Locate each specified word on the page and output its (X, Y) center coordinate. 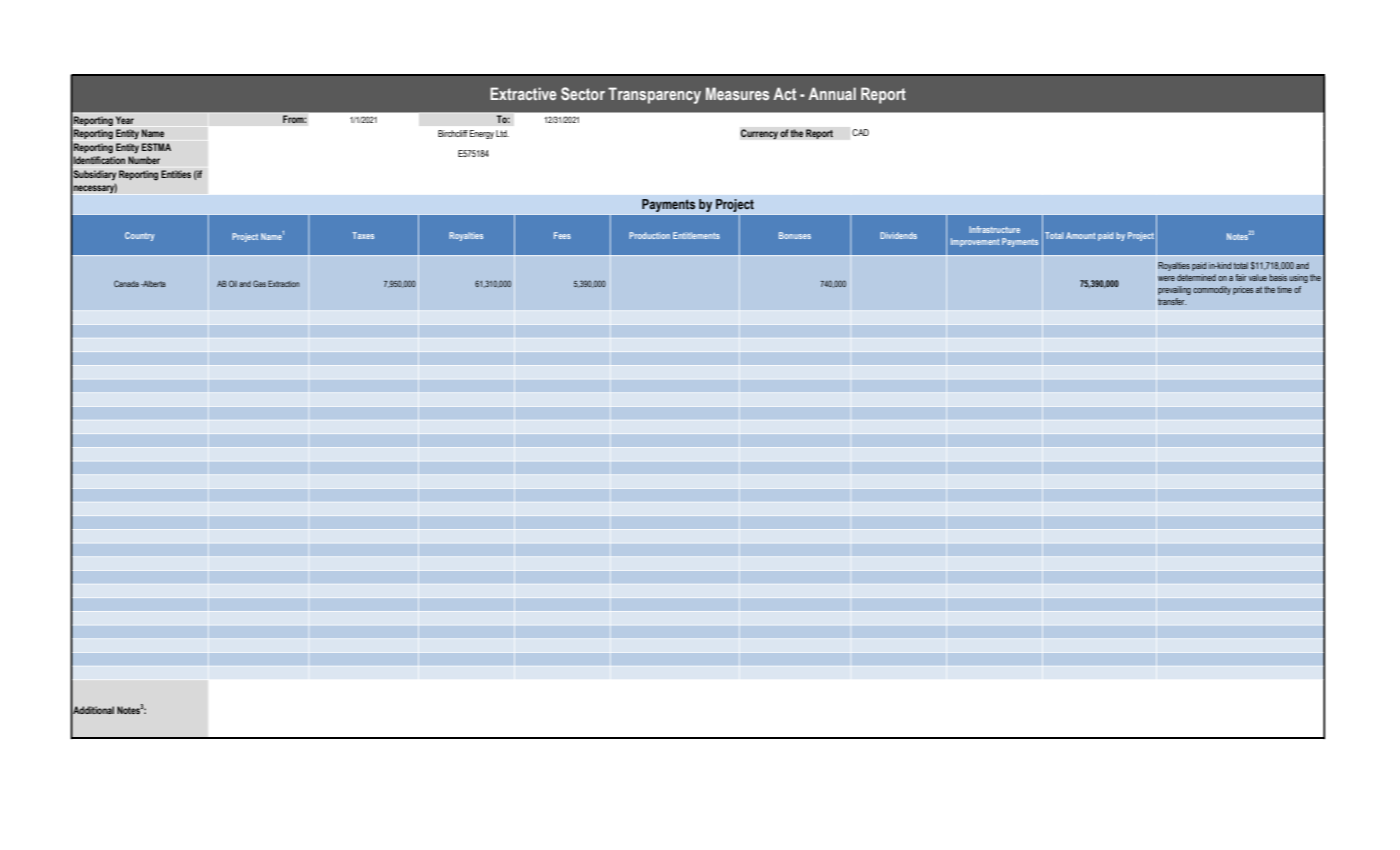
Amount (1081, 235)
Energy (482, 134)
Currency (759, 134)
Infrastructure (994, 229)
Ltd (502, 133)
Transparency (654, 95)
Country (139, 236)
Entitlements (696, 235)
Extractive (523, 93)
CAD (860, 132)
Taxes (363, 235)
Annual (832, 93)
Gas (259, 283)
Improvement (975, 242)
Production (649, 235)
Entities (176, 174)
